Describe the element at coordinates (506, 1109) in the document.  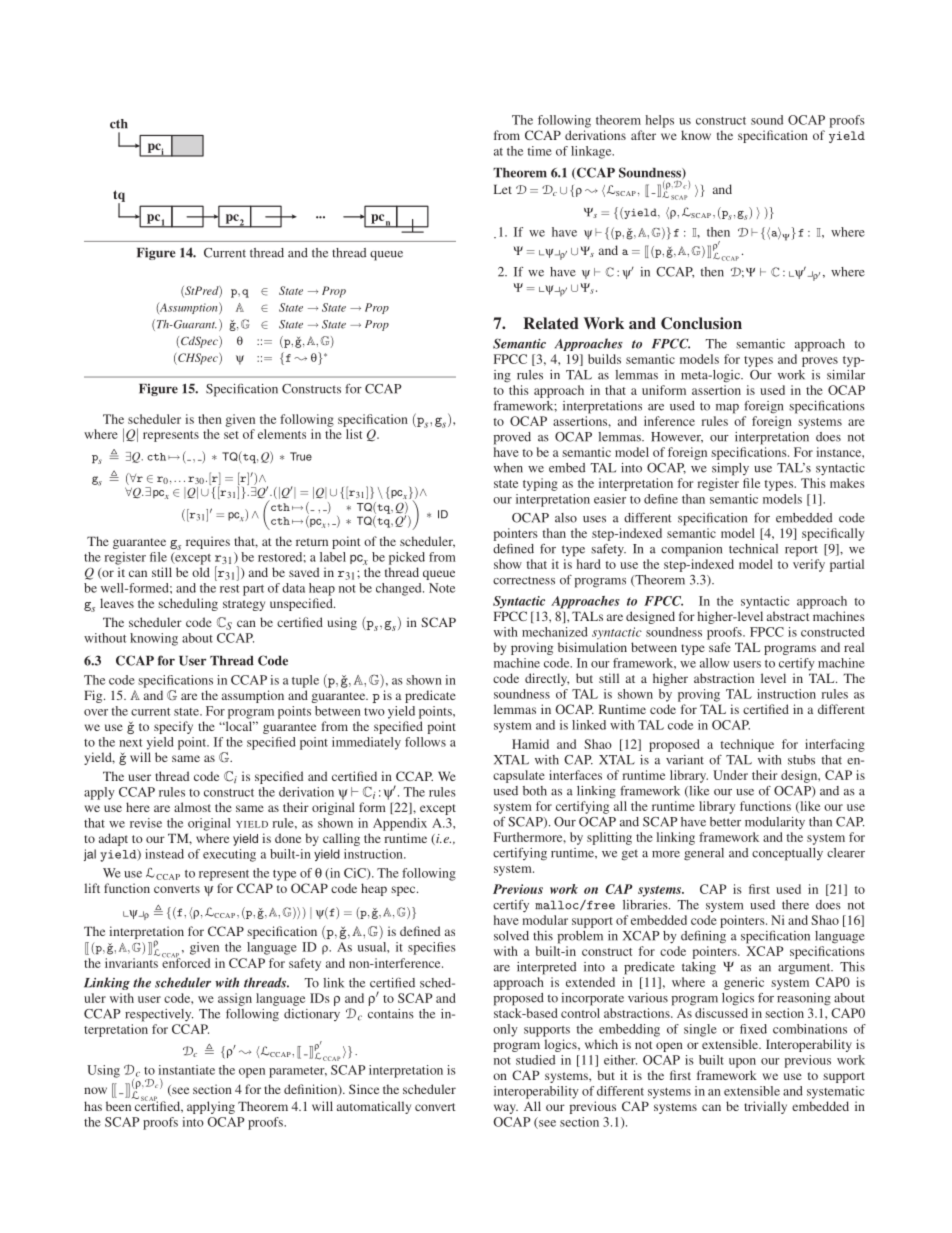
I see `way` at that location.
